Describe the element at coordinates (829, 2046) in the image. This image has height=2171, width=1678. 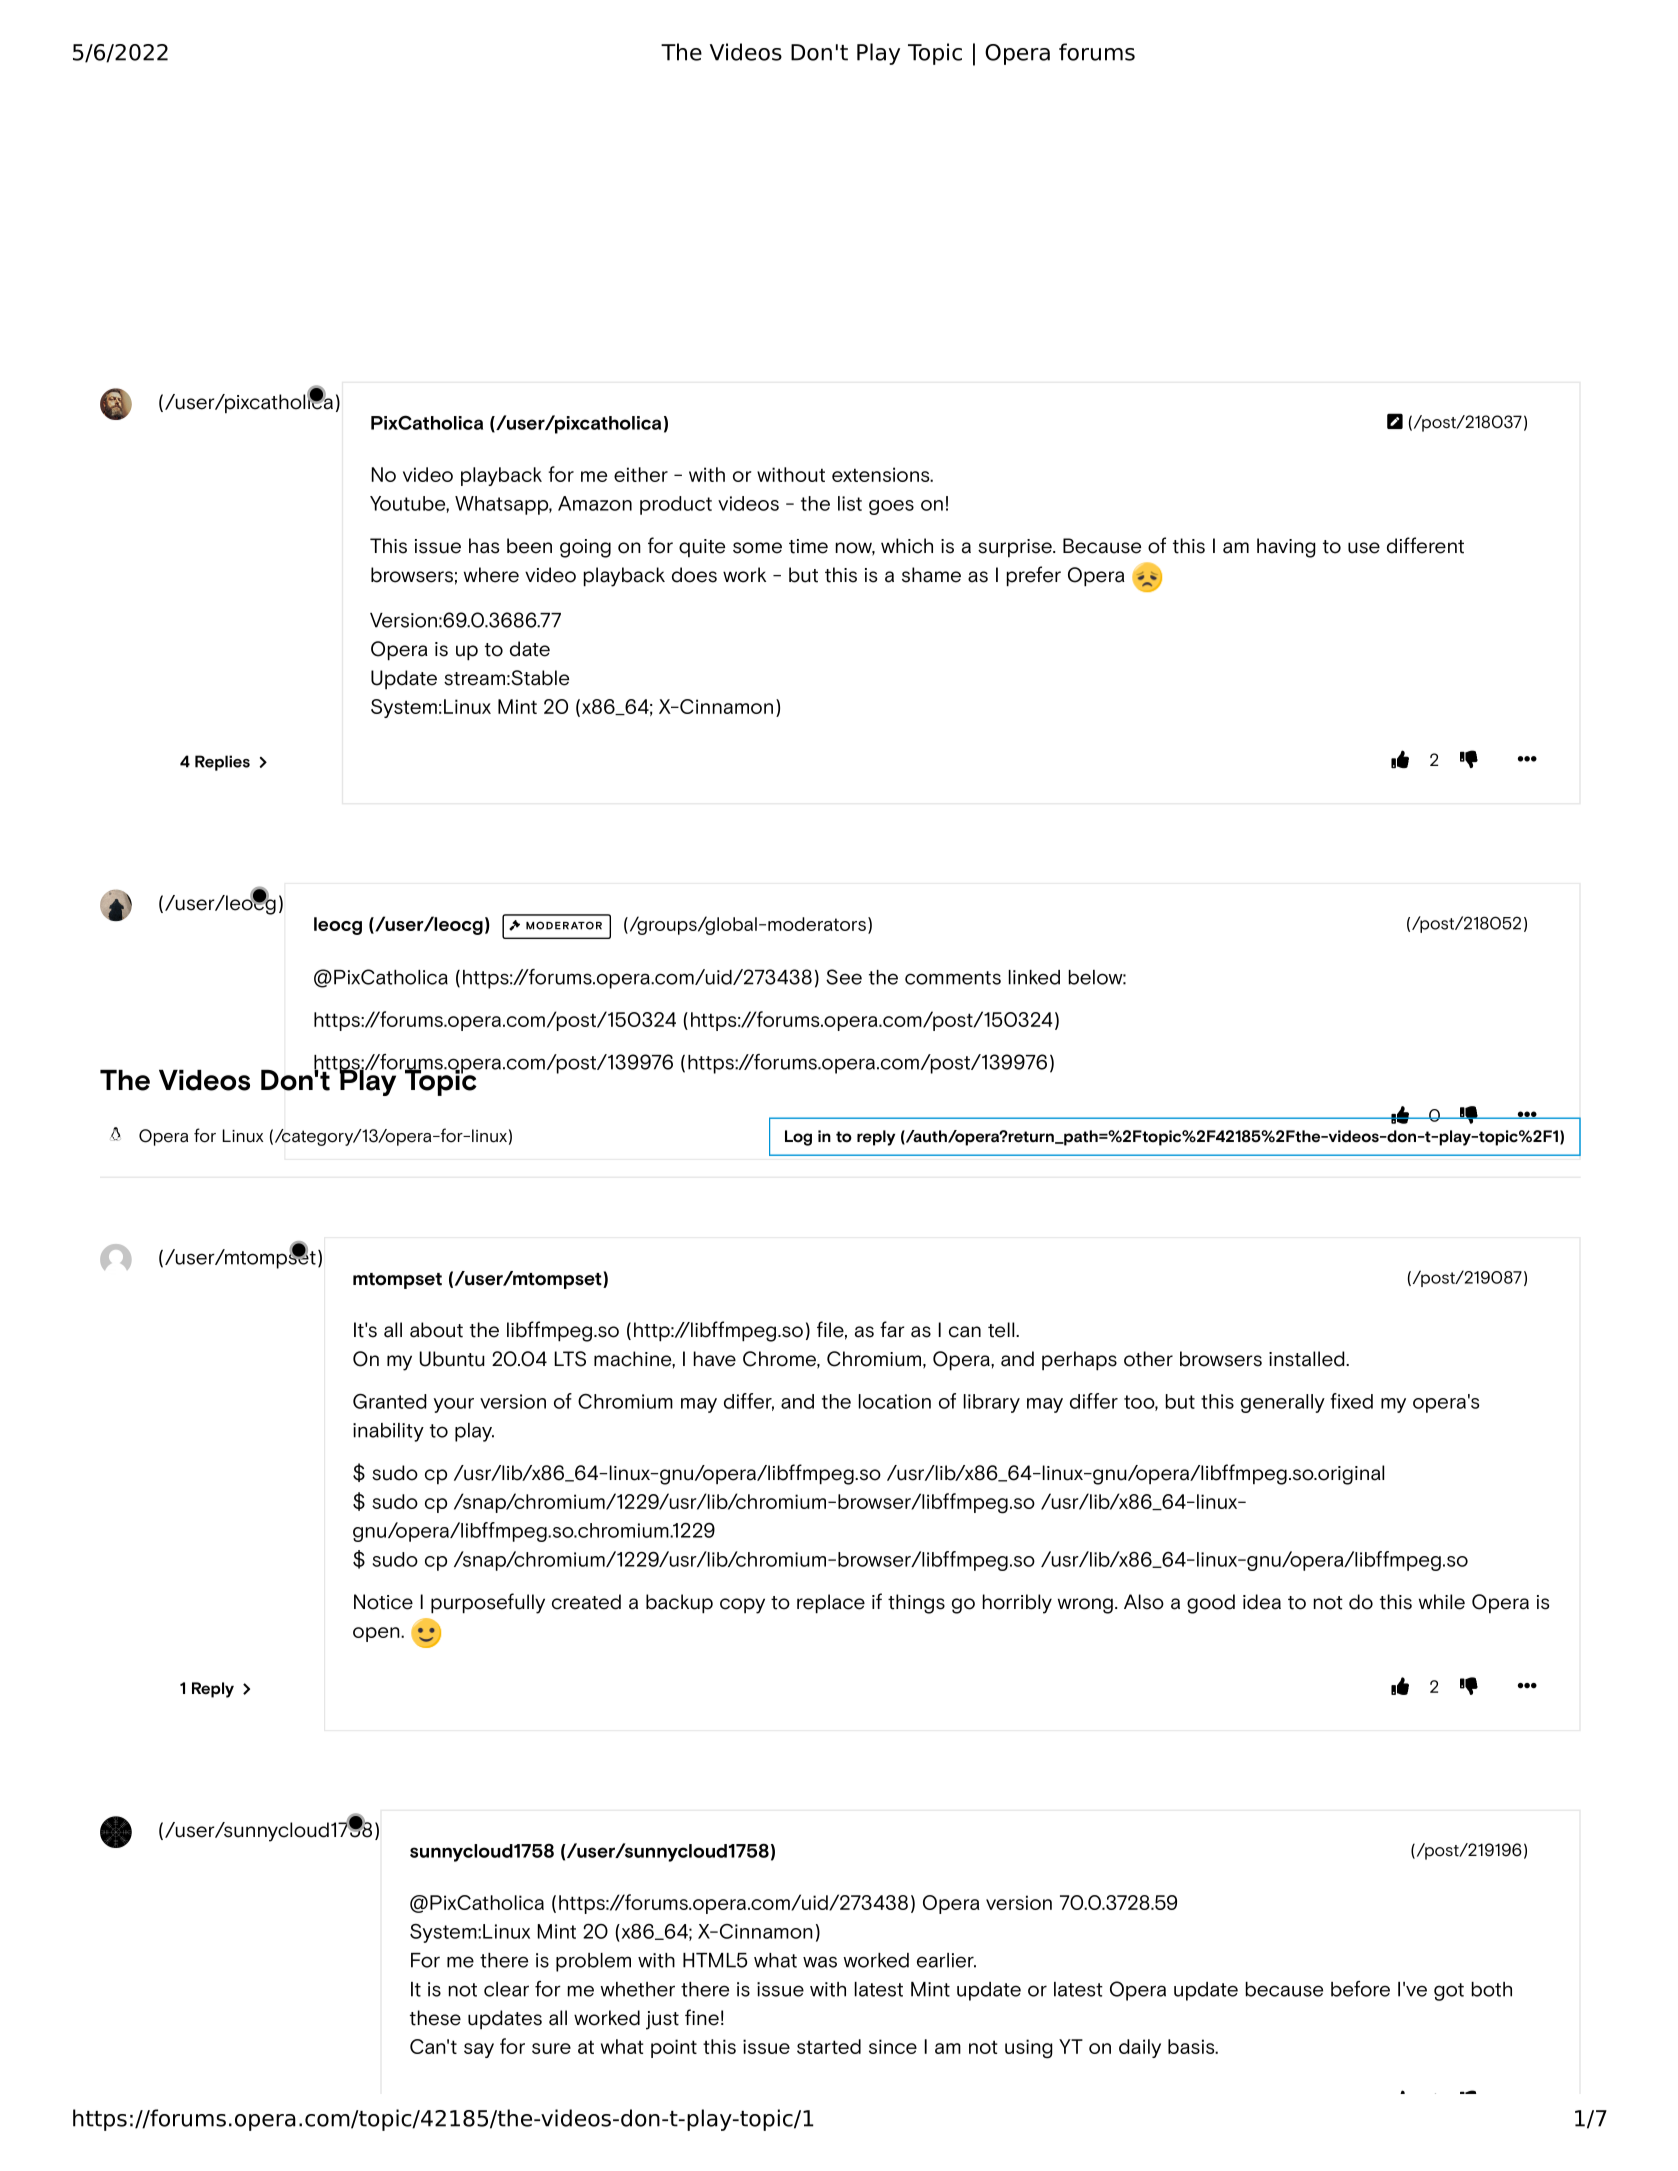
I see `started` at that location.
